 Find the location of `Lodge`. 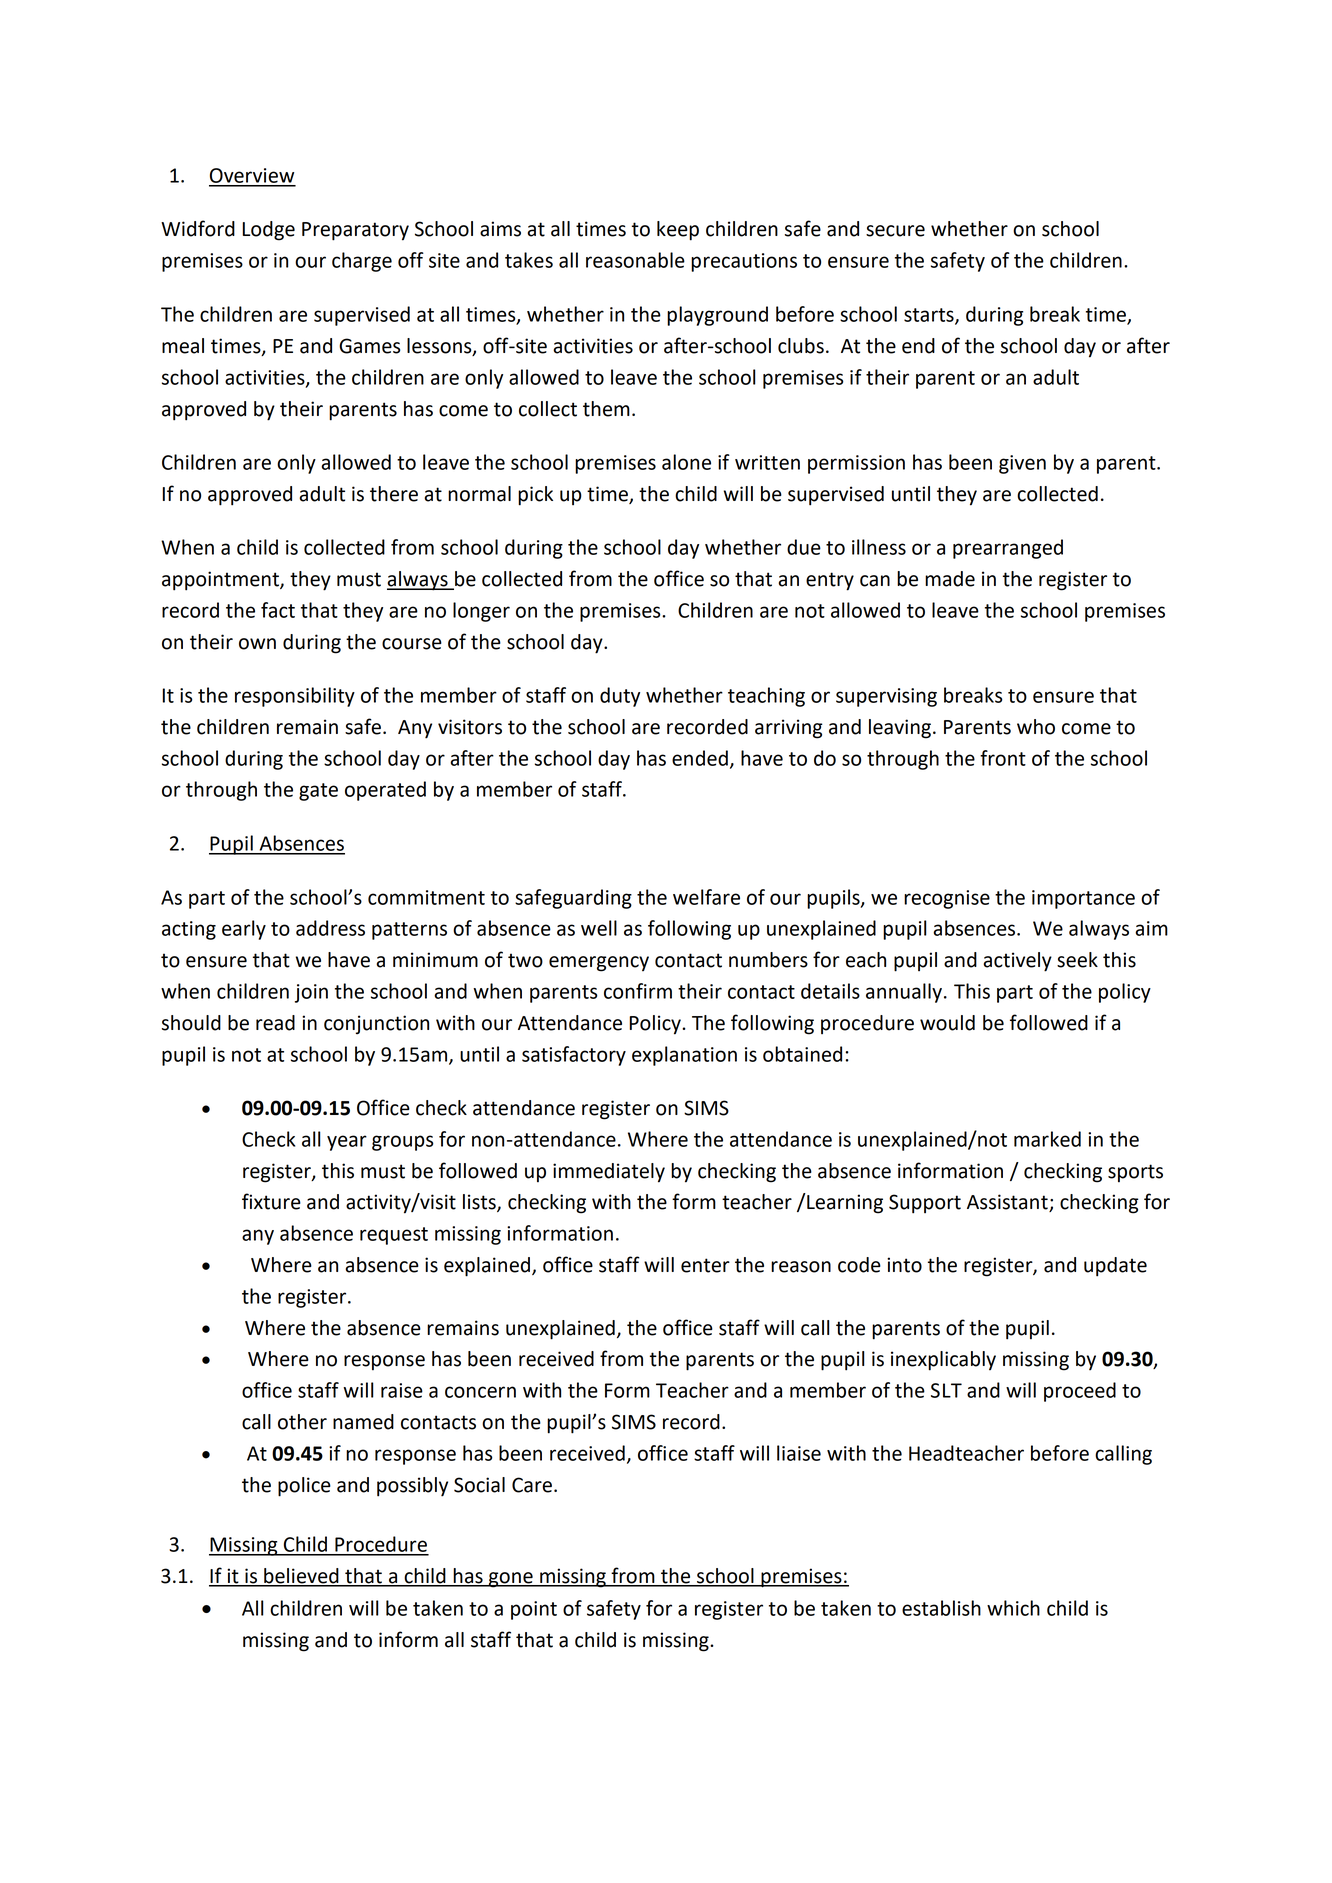

Lodge is located at coordinates (268, 231).
